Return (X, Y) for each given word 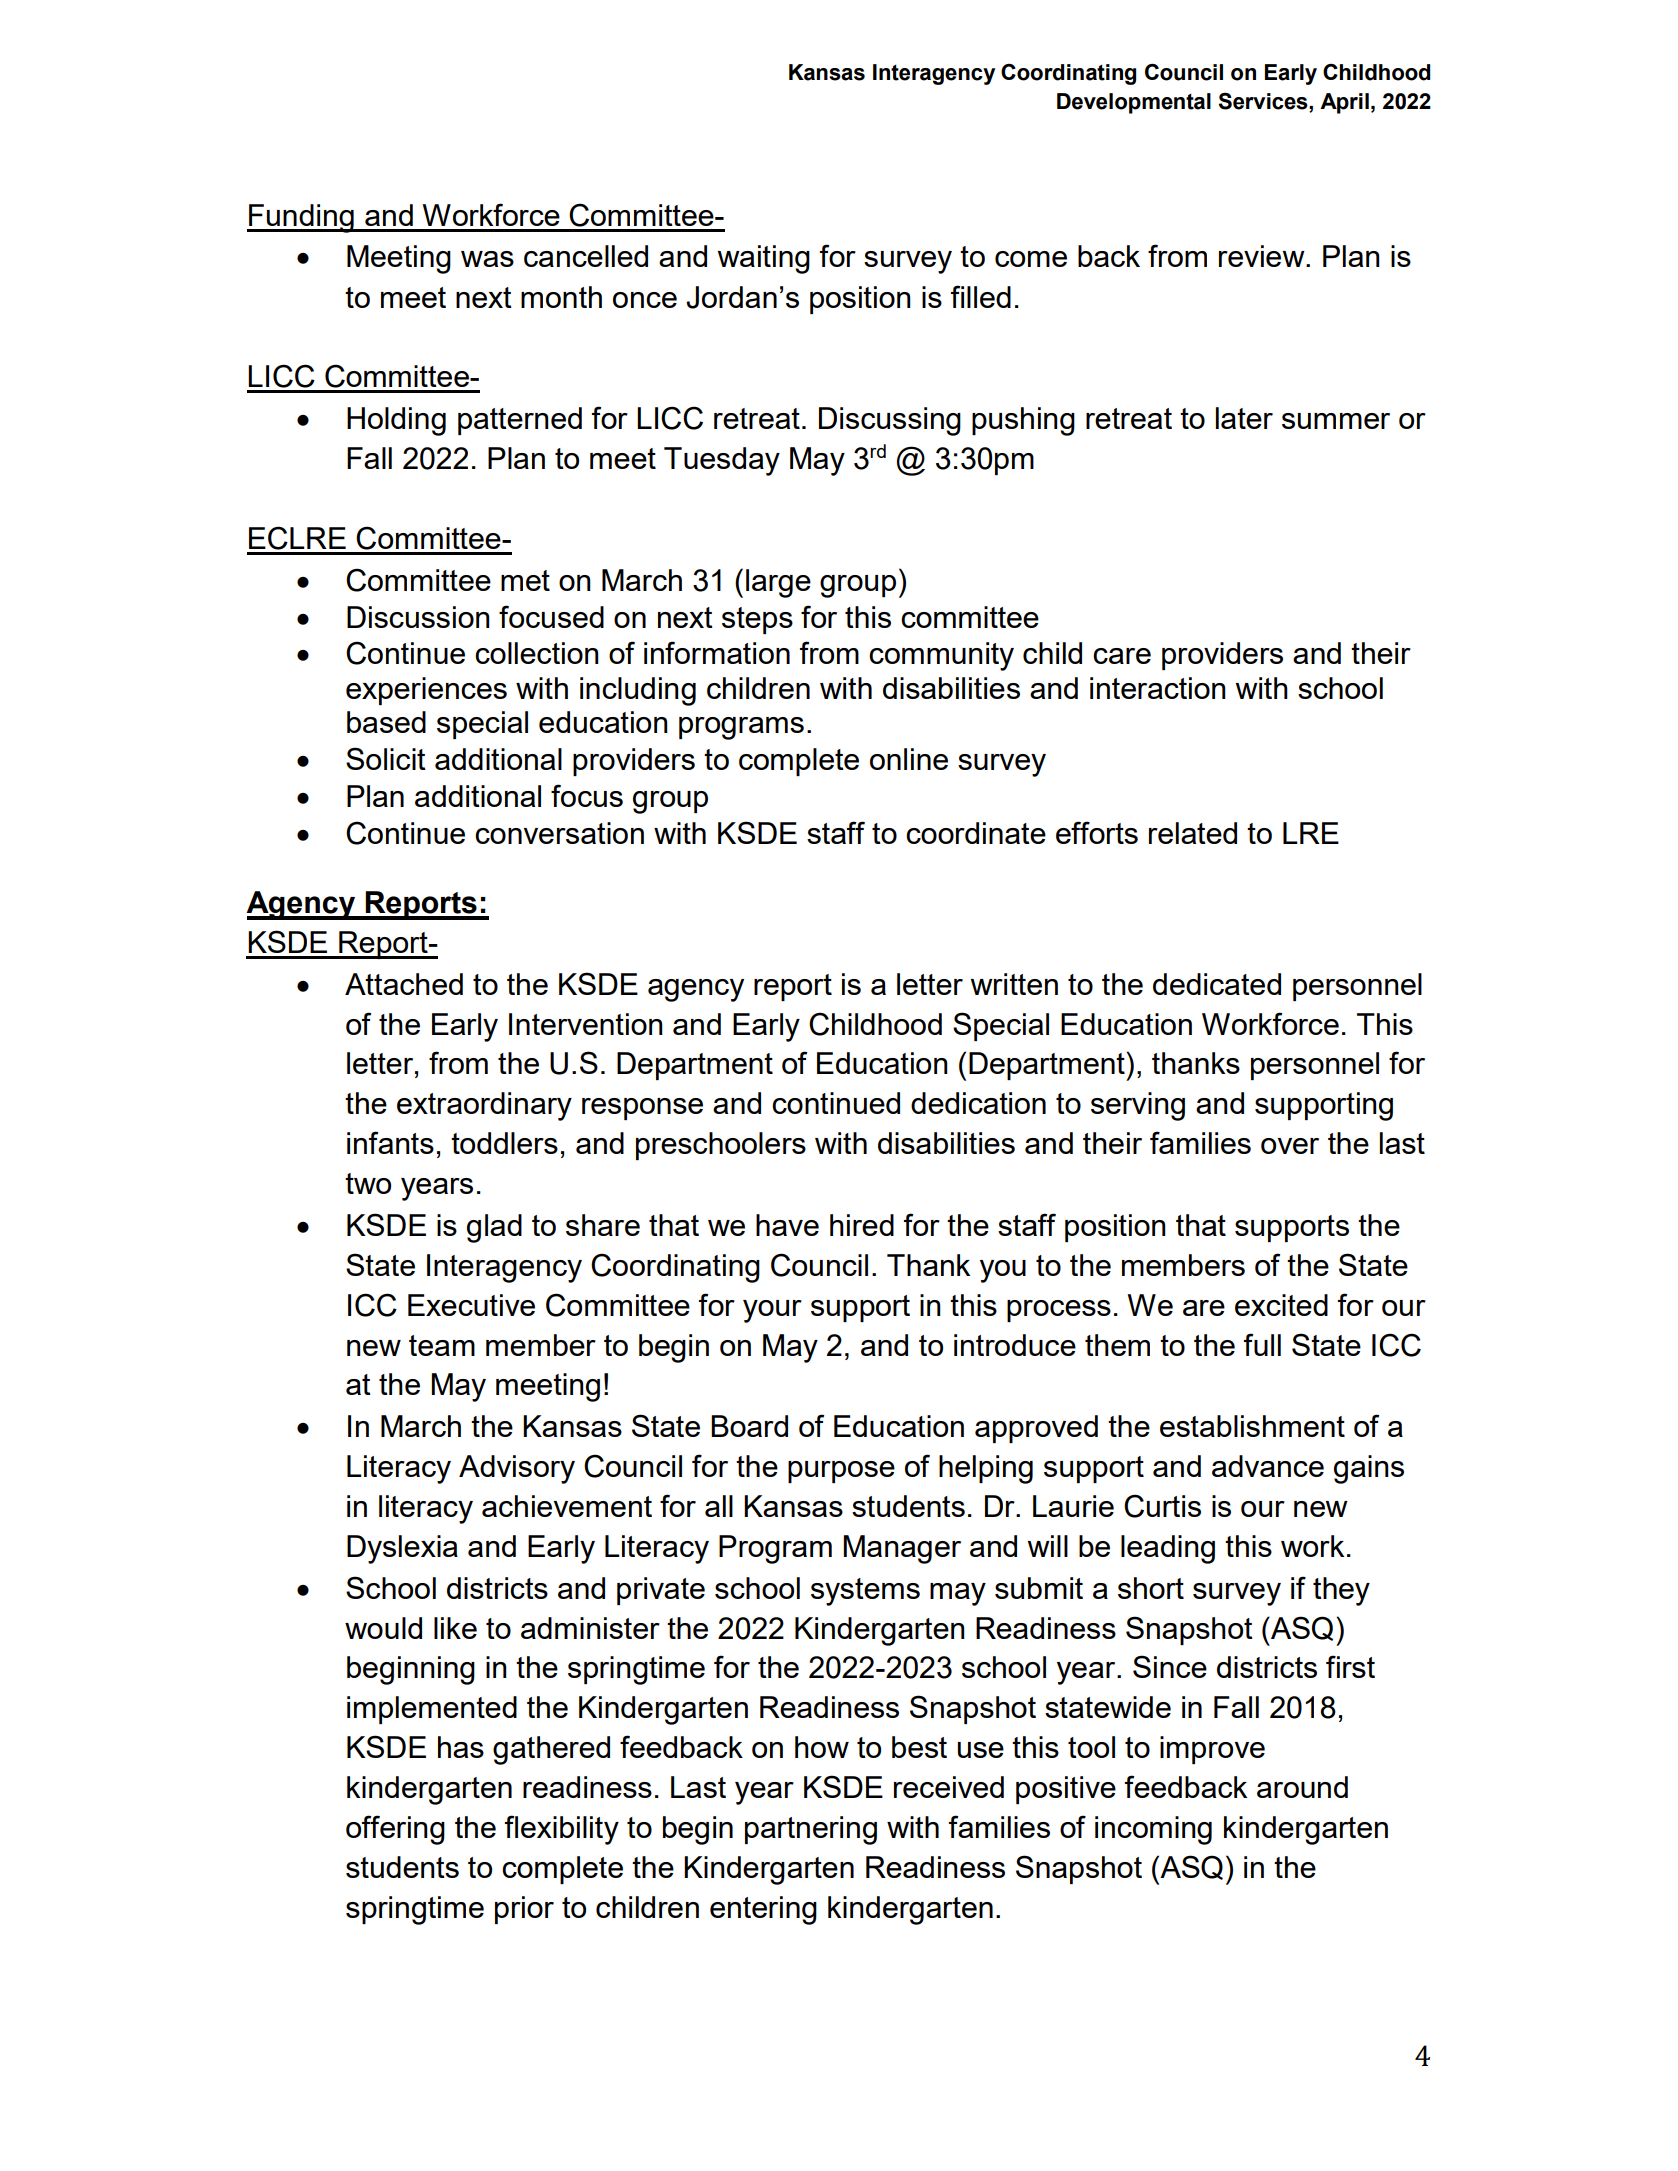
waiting (764, 259)
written (1014, 984)
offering (395, 1830)
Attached (404, 984)
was (487, 259)
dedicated (1217, 984)
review (1263, 256)
